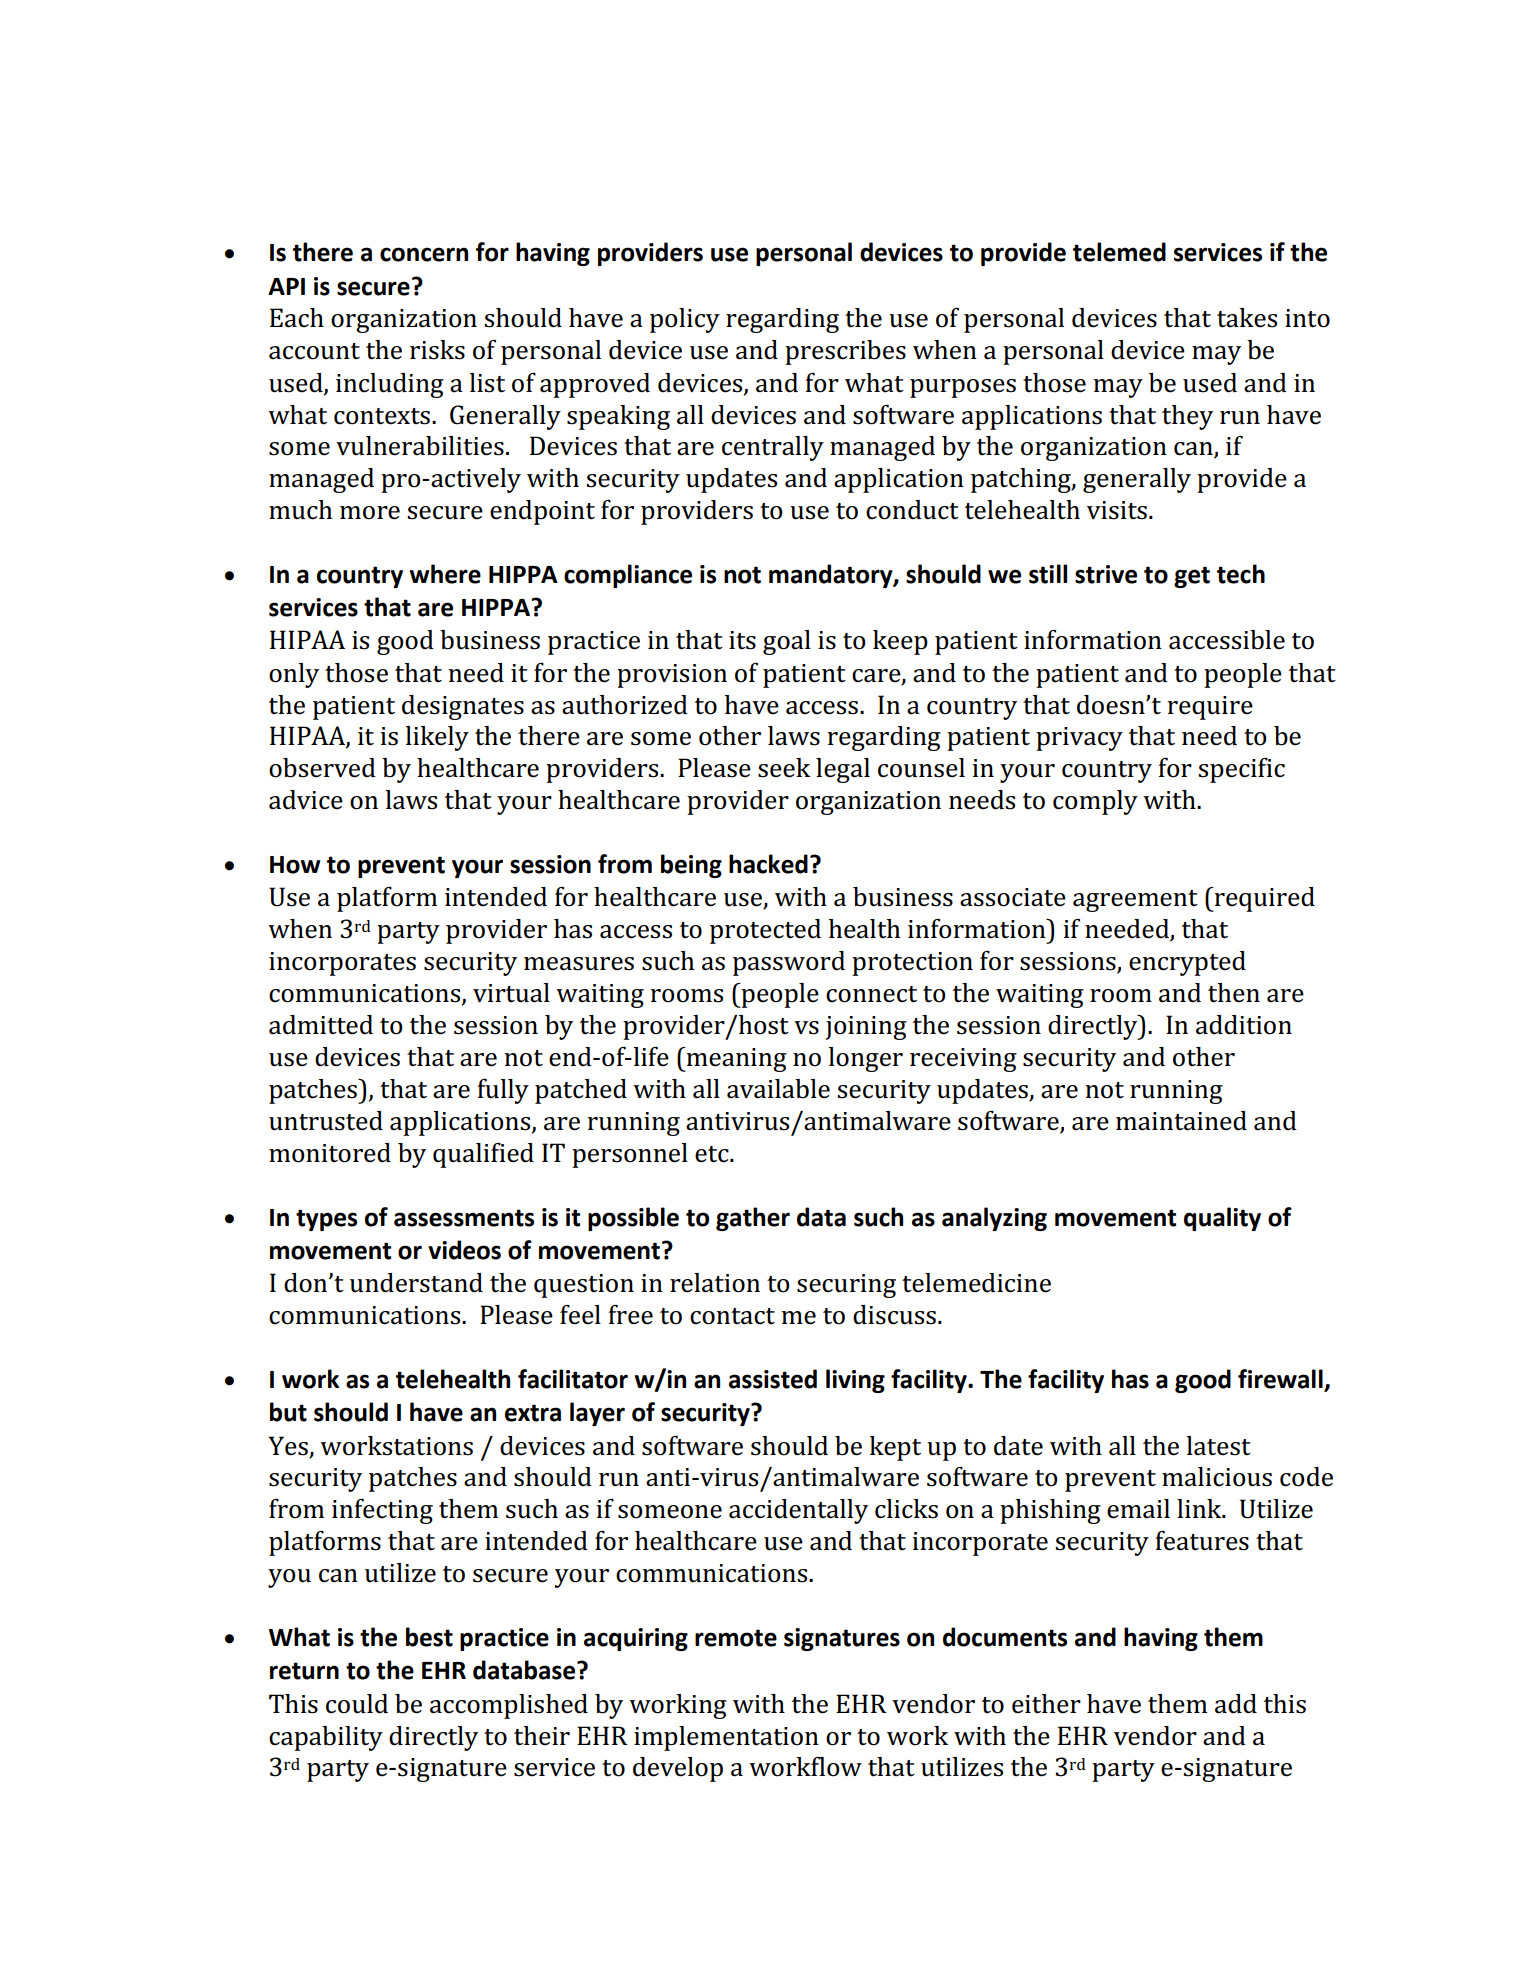 The image size is (1515, 1961). I want to click on implementation, so click(726, 1738).
